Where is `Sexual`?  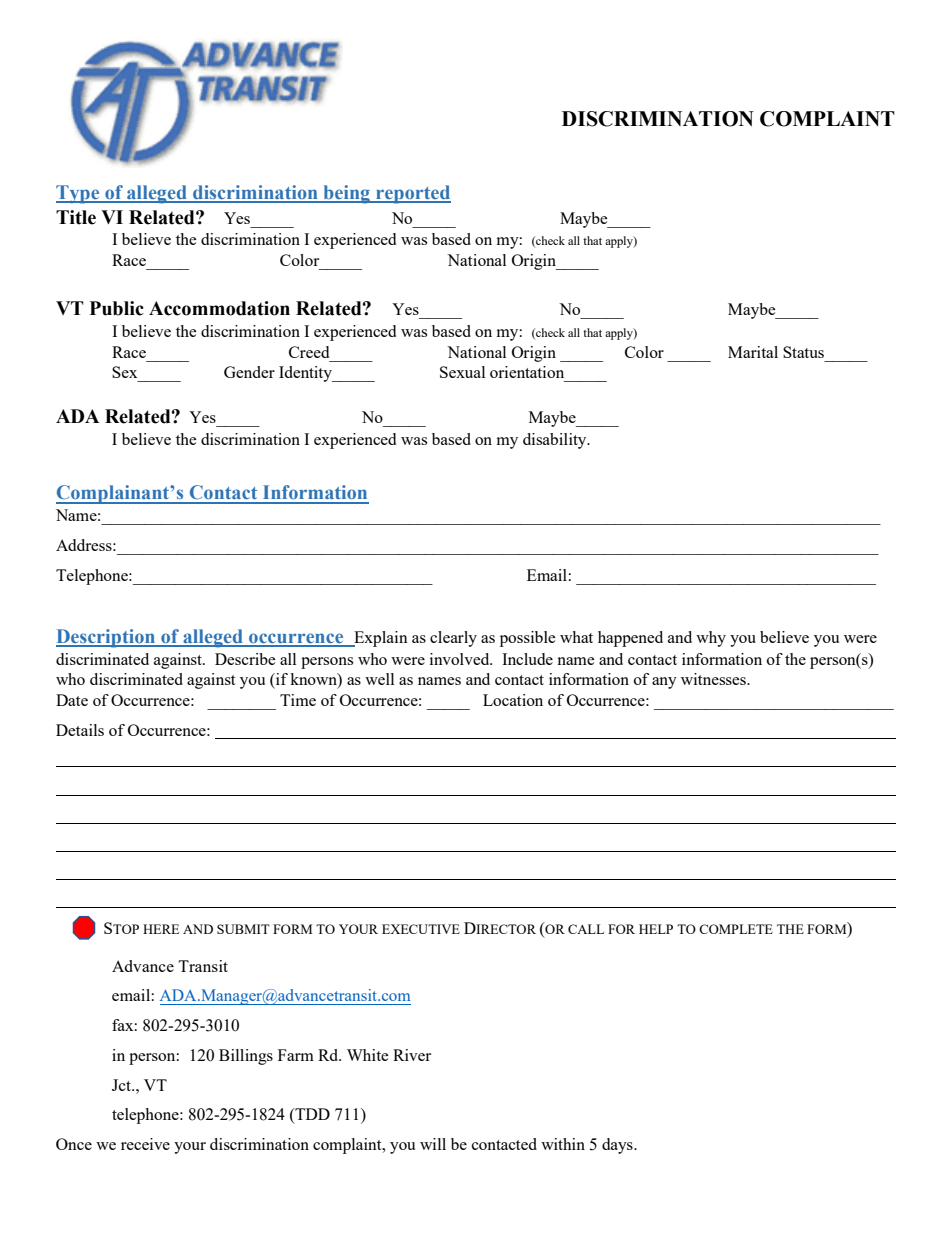
Sexual is located at coordinates (462, 372).
